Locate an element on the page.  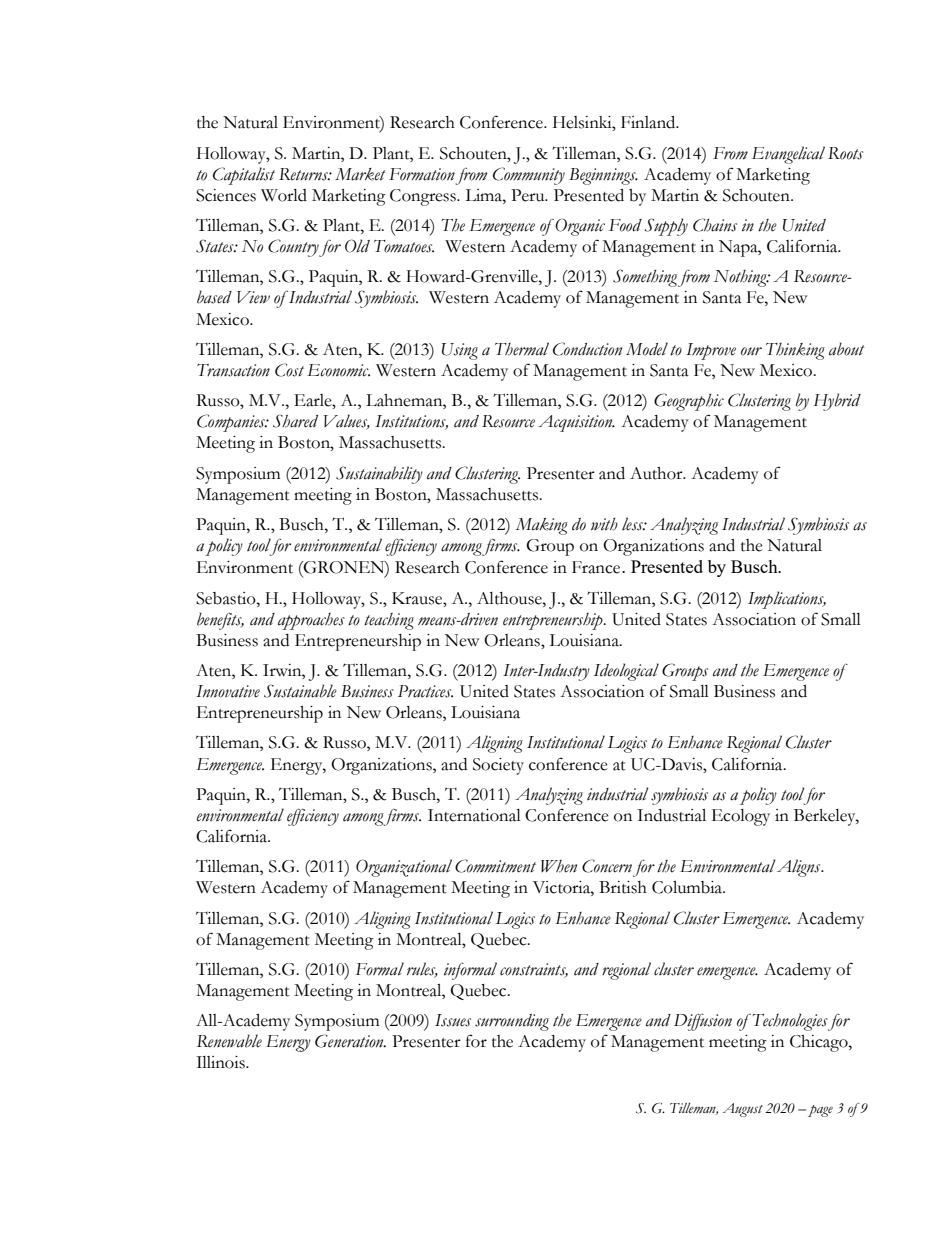
approaches is located at coordinates (311, 621).
